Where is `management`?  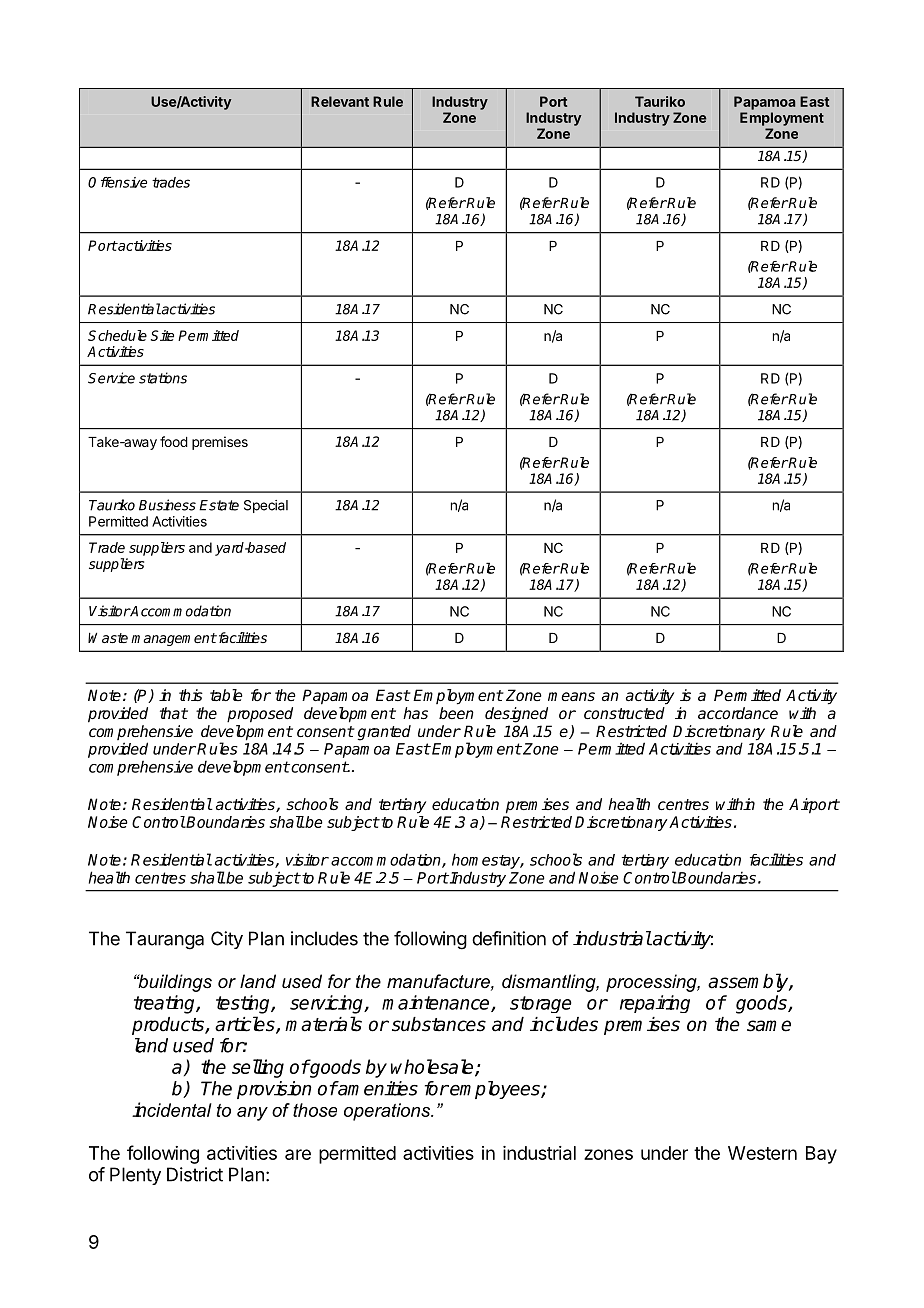 management is located at coordinates (174, 639).
